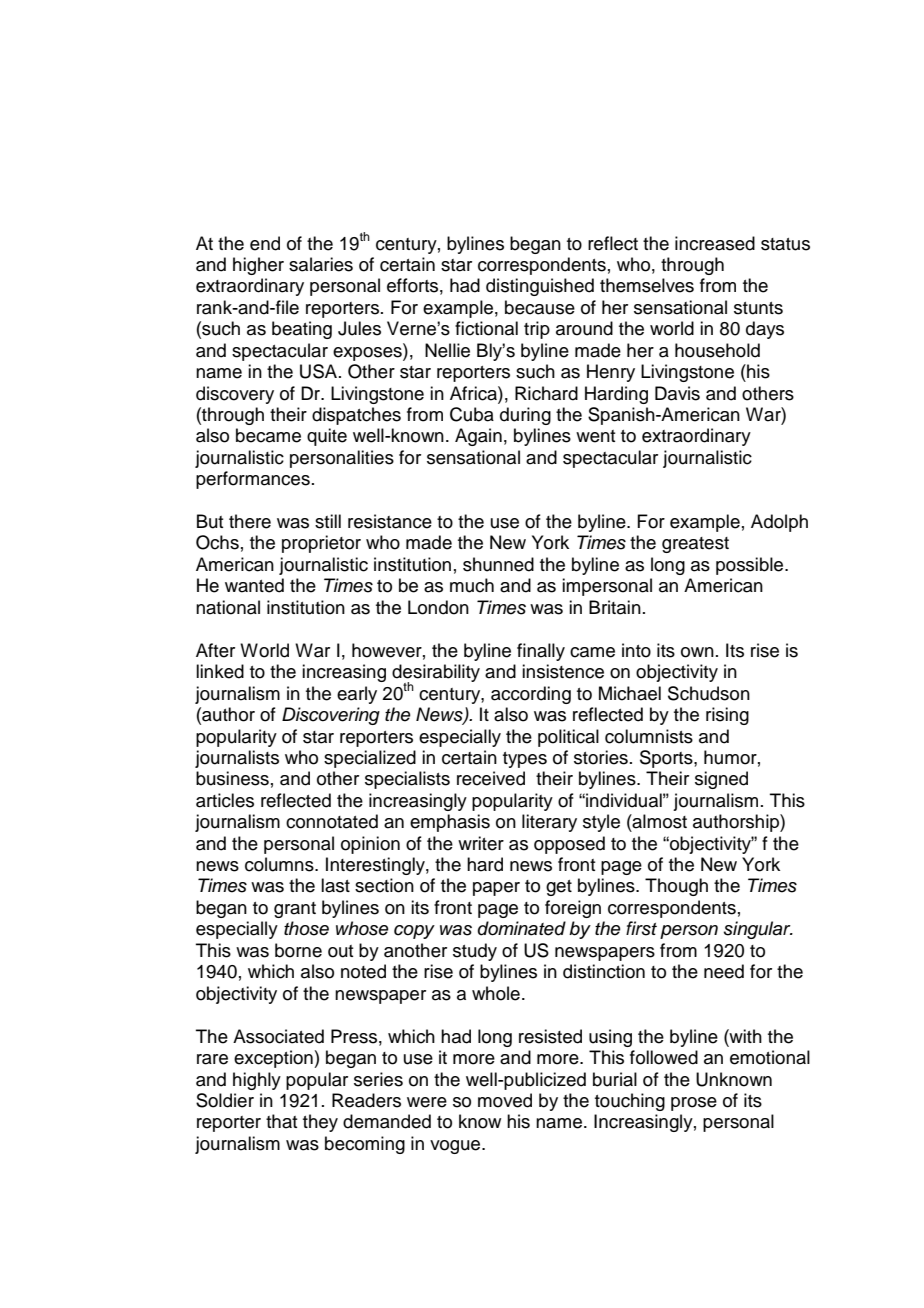  What do you see at coordinates (280, 864) in the screenshot?
I see `columns` at bounding box center [280, 864].
